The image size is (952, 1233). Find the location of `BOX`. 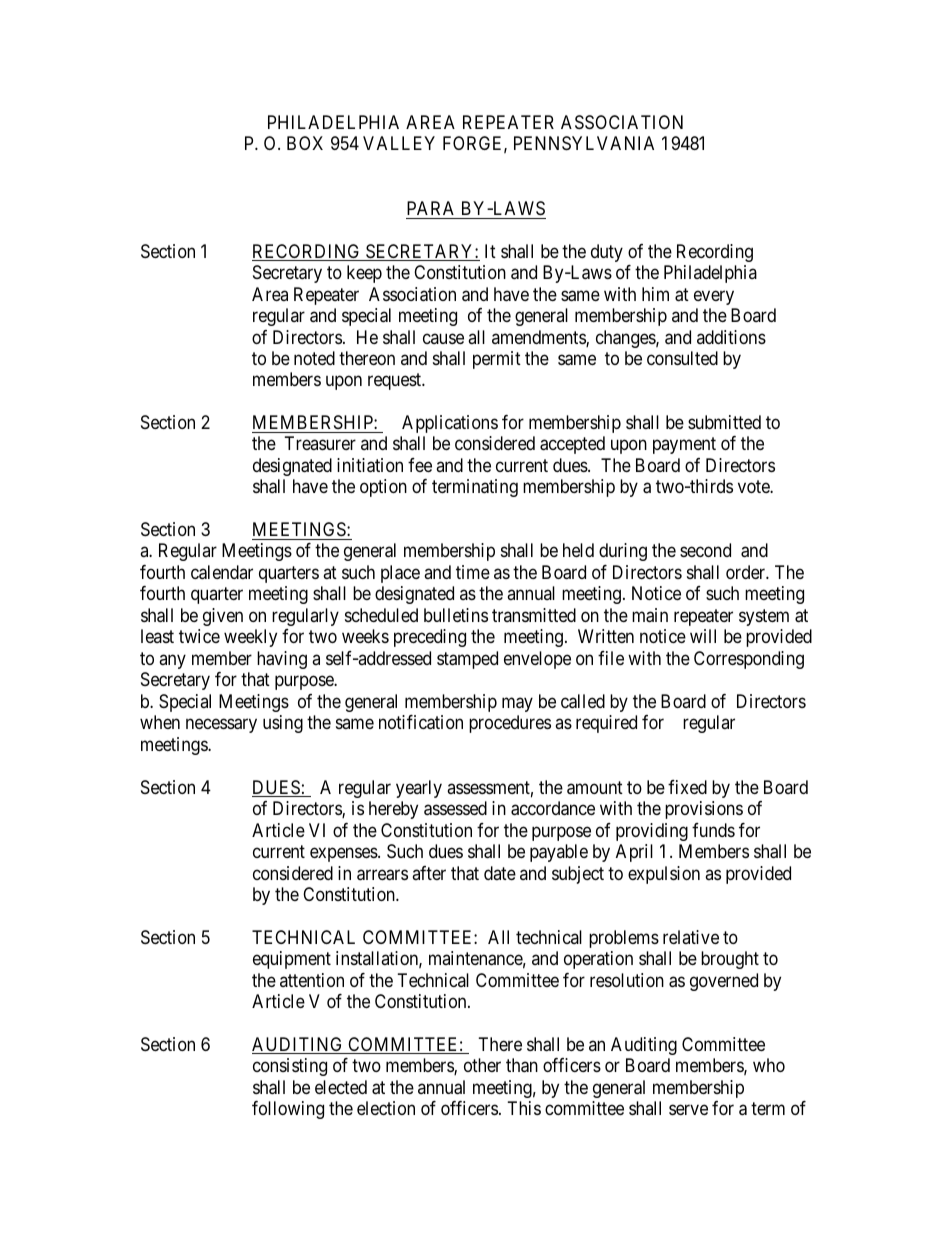

BOX is located at coordinates (305, 143).
